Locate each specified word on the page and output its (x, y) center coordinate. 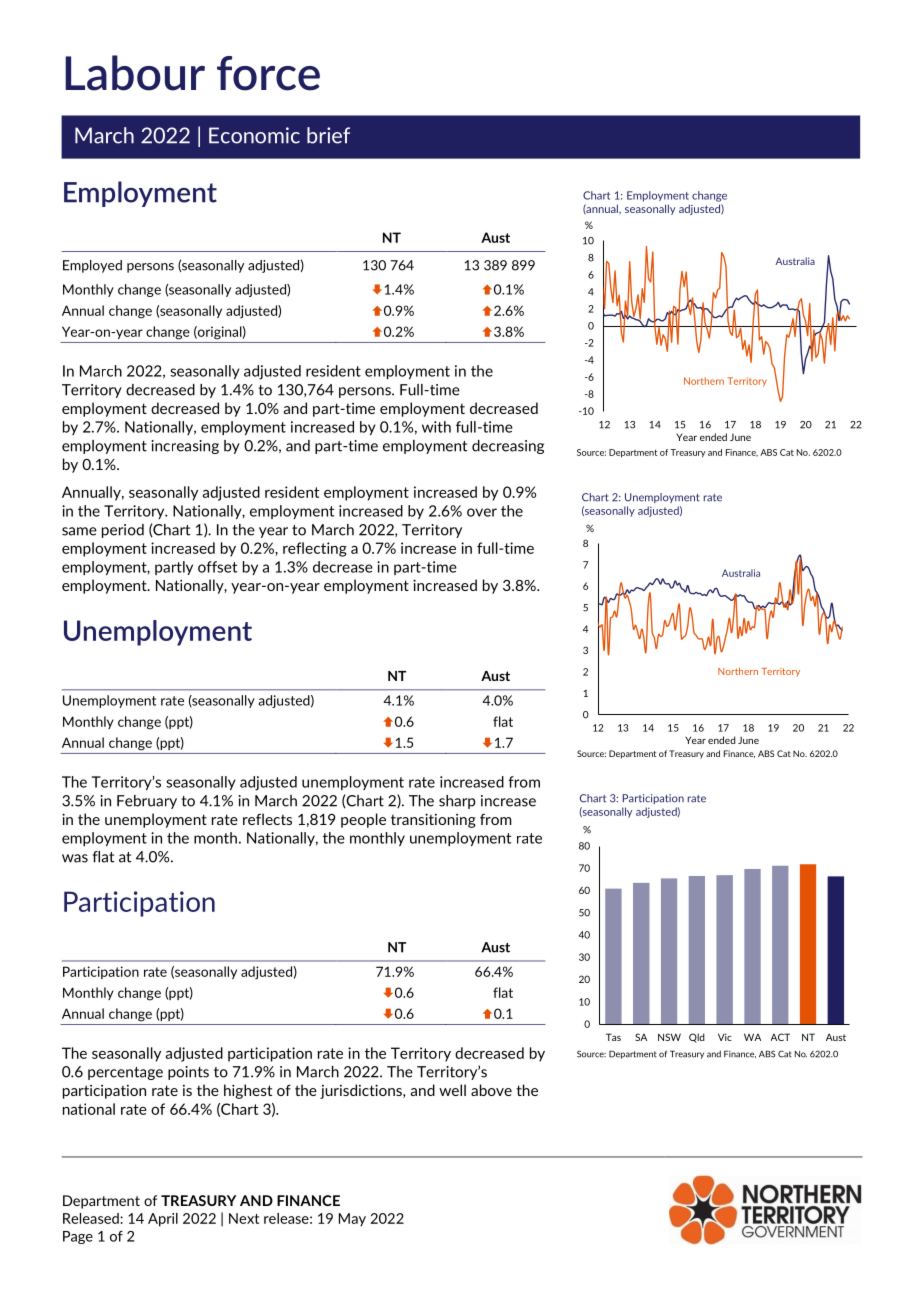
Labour (135, 73)
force (268, 73)
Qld (697, 1038)
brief (328, 135)
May (352, 1219)
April (163, 1220)
